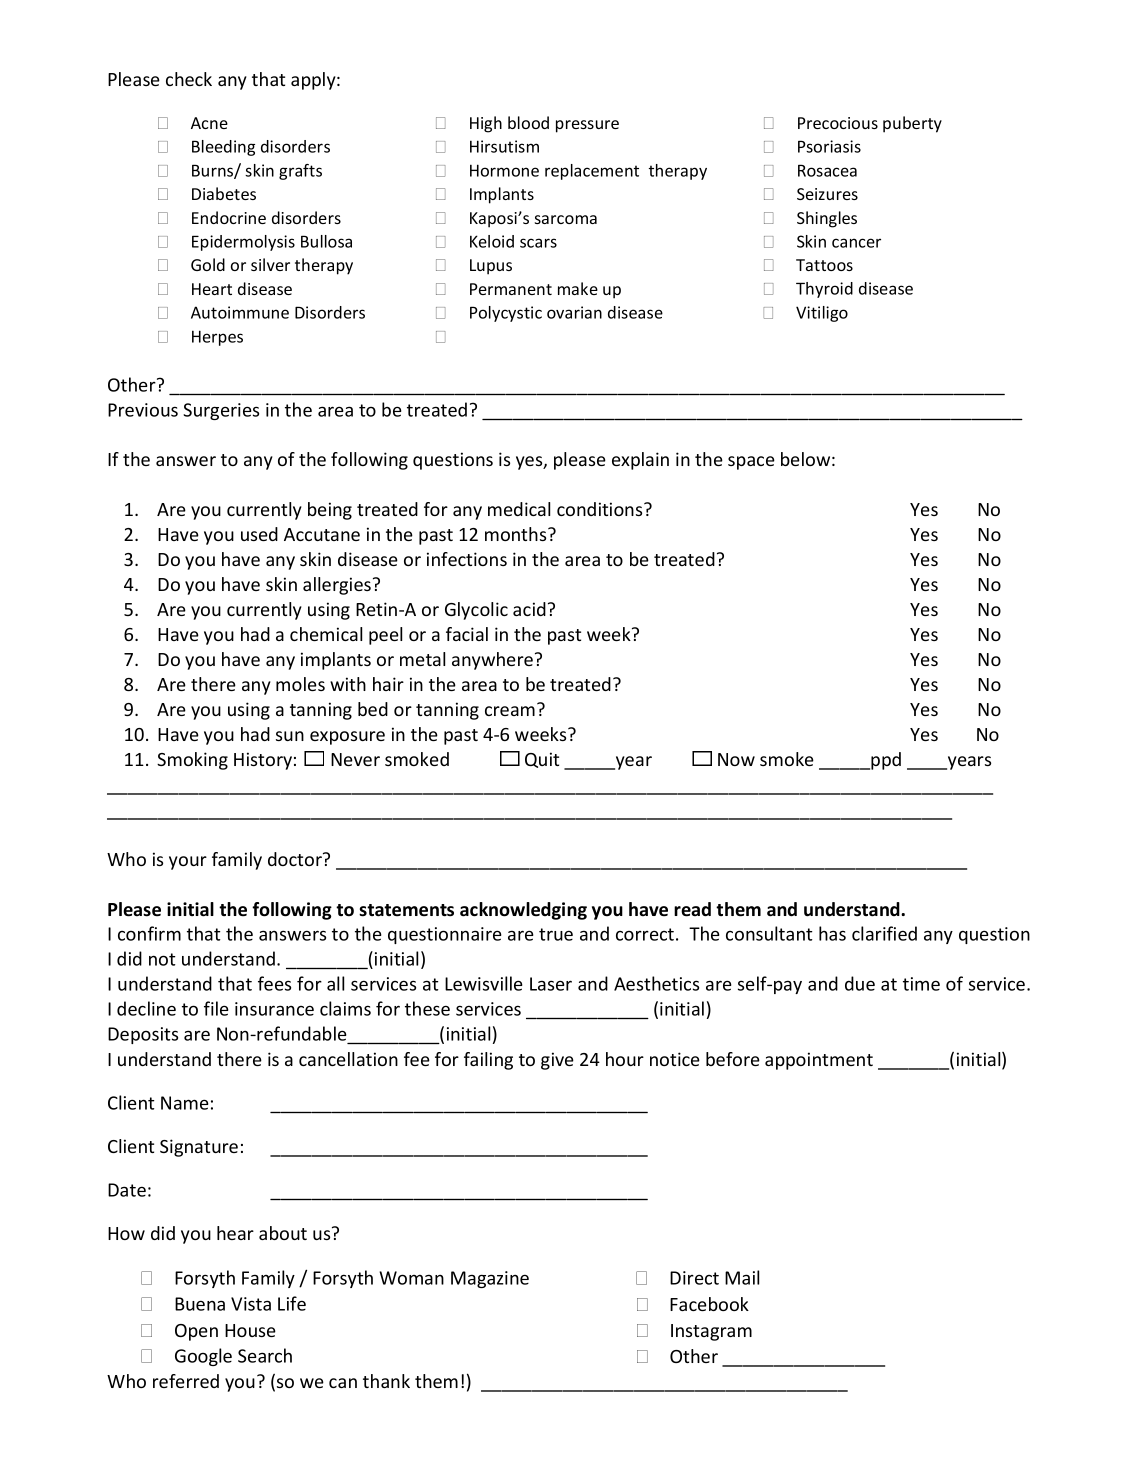 The width and height of the image is (1138, 1473). What do you see at coordinates (751, 463) in the image?
I see `space` at bounding box center [751, 463].
